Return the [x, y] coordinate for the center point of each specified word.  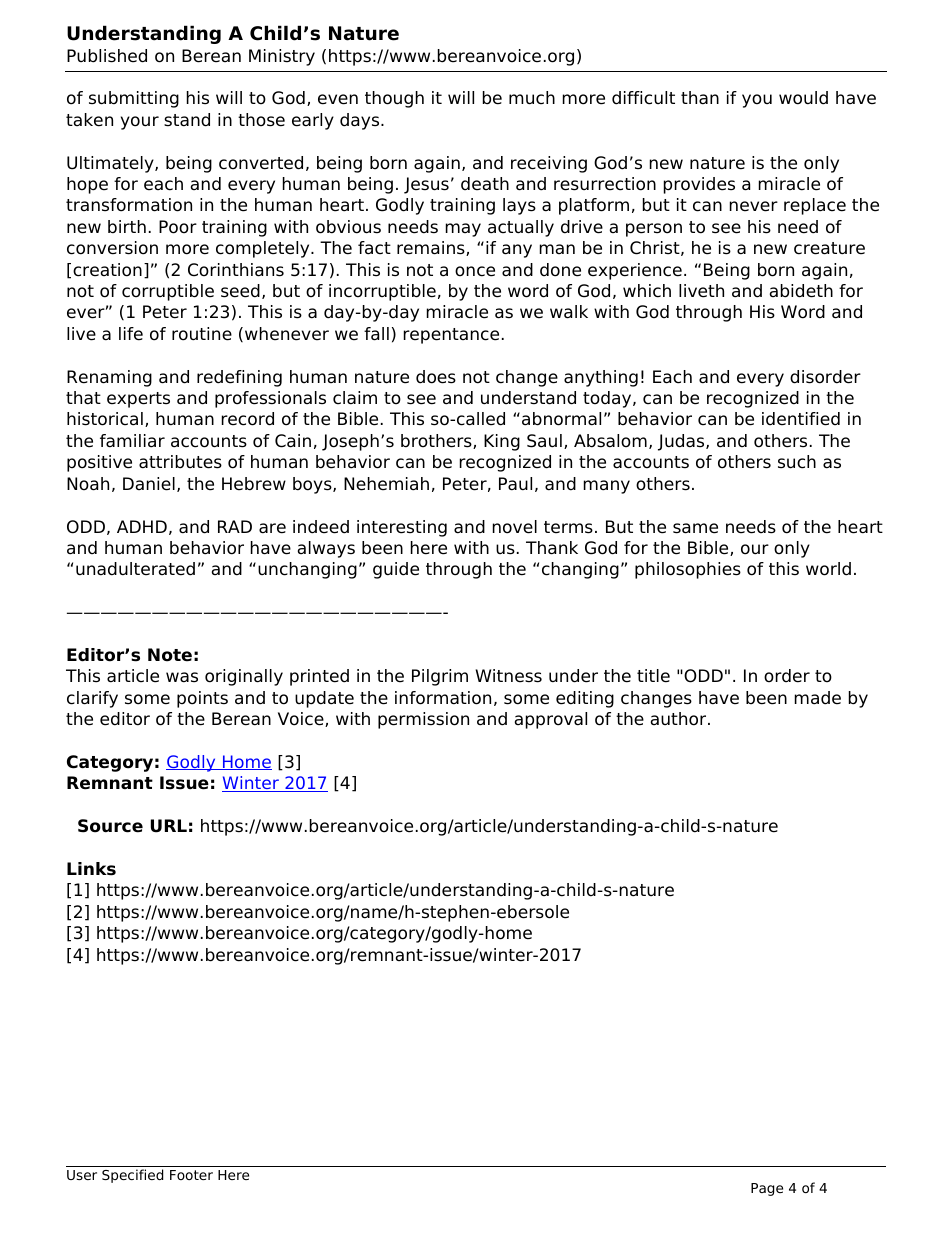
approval [551, 720]
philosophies [688, 570]
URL [169, 826]
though [394, 99]
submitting [134, 99]
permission [423, 720]
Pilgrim [440, 677]
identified [801, 419]
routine [202, 334]
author [680, 719]
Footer [191, 1175]
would [803, 98]
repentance [451, 336]
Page [767, 1189]
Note [170, 655]
